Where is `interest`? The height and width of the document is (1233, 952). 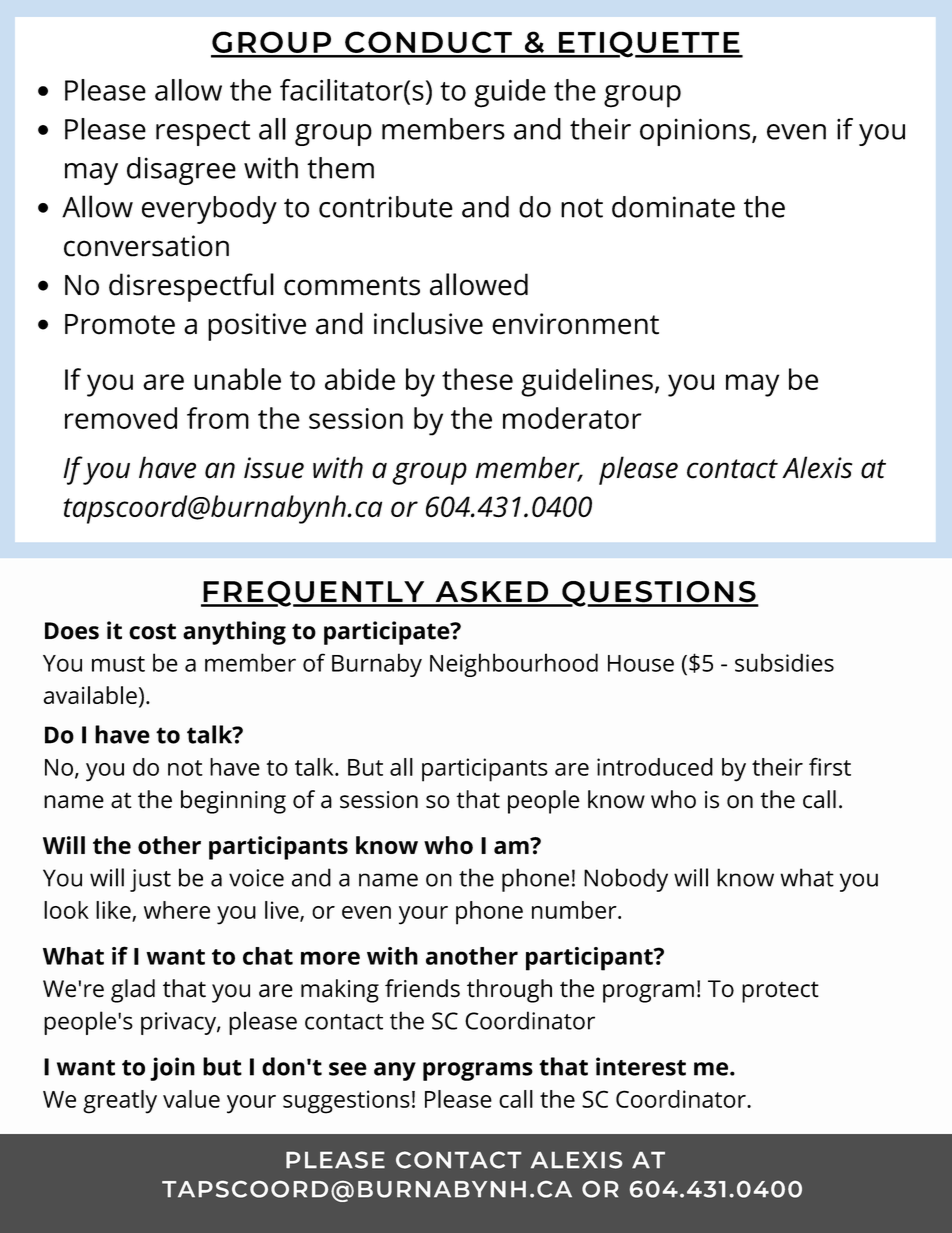
interest is located at coordinates (641, 1066).
